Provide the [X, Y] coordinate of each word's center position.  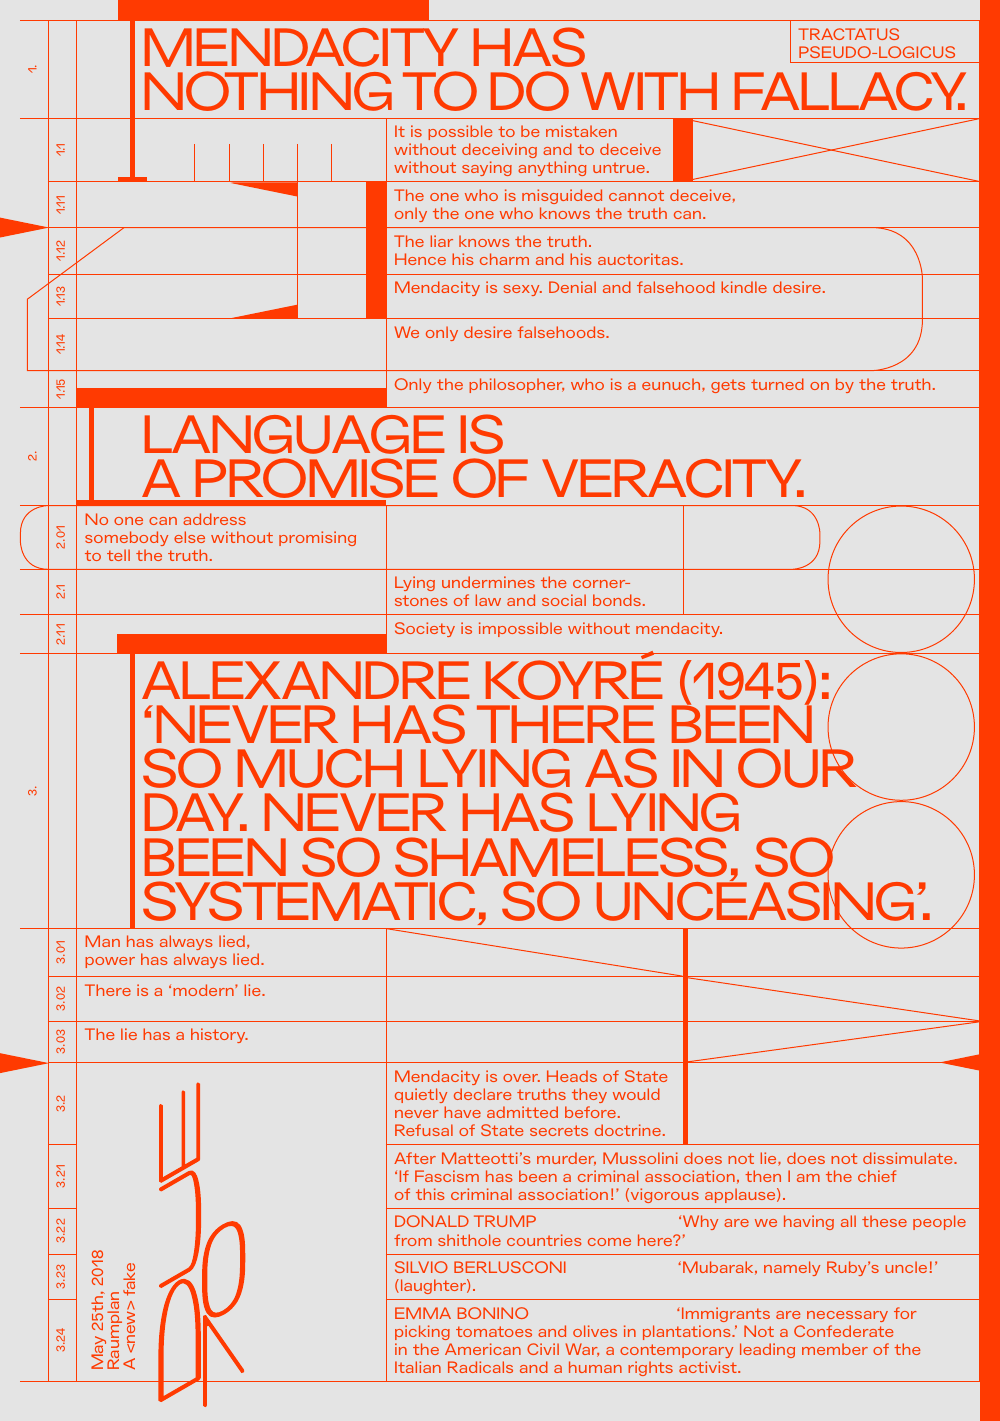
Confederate [843, 1331]
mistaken [581, 131]
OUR [799, 767]
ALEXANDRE [306, 680]
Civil [543, 1349]
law [488, 600]
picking [422, 1332]
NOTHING [268, 91]
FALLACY [850, 91]
